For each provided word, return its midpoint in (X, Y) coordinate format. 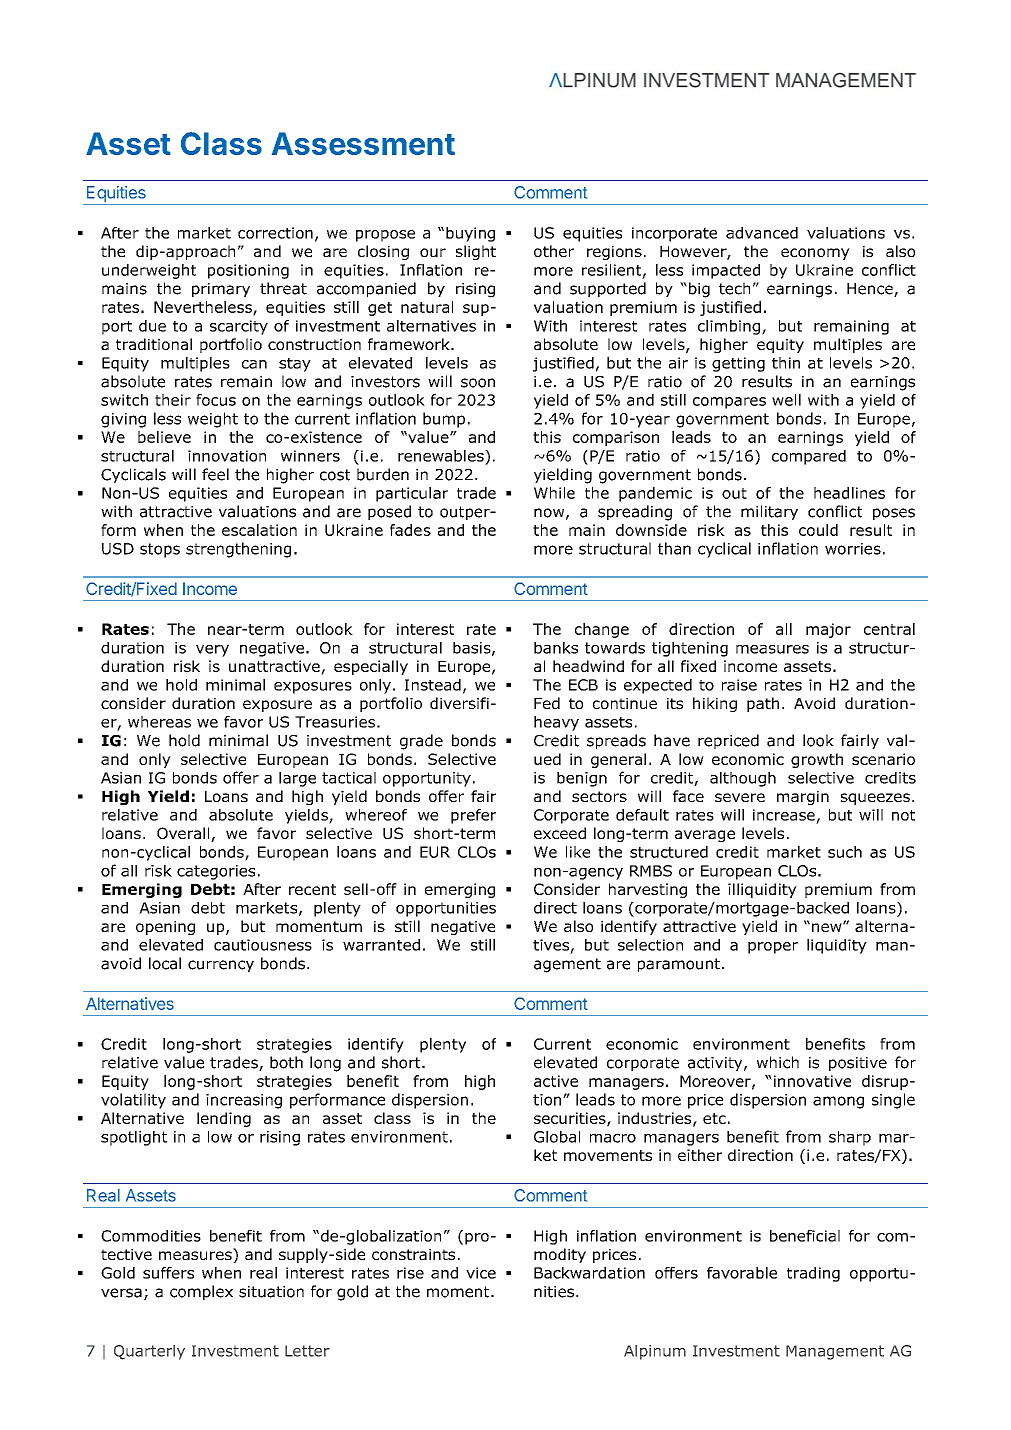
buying (470, 234)
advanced (762, 233)
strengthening (238, 550)
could (818, 530)
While (554, 493)
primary (221, 290)
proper (773, 948)
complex (201, 1292)
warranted (381, 945)
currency (221, 966)
